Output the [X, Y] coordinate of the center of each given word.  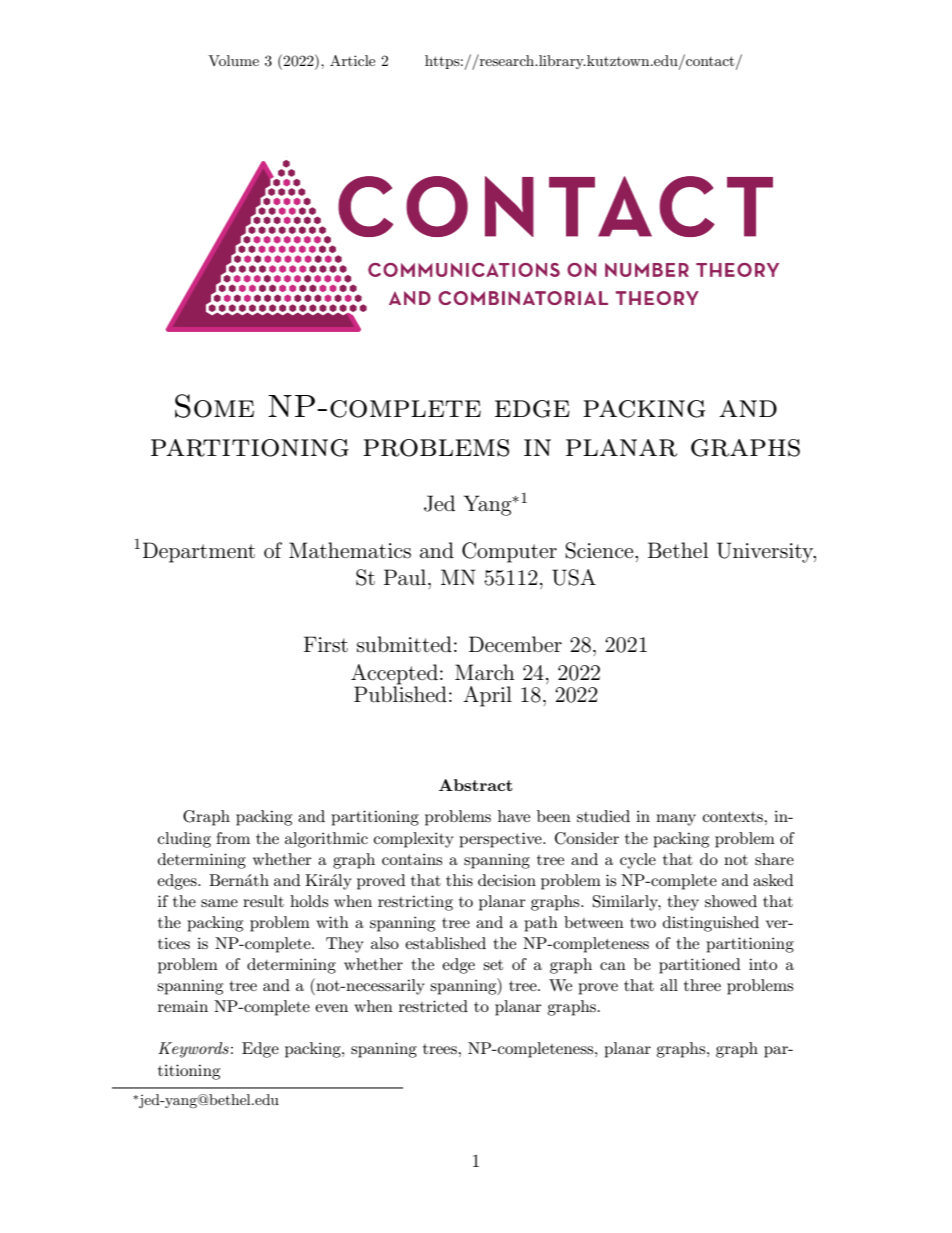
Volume [233, 60]
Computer [509, 552]
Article [352, 60]
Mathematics [350, 550]
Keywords [193, 1050]
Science [600, 550]
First [326, 644]
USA [574, 577]
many [676, 820]
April [487, 696]
